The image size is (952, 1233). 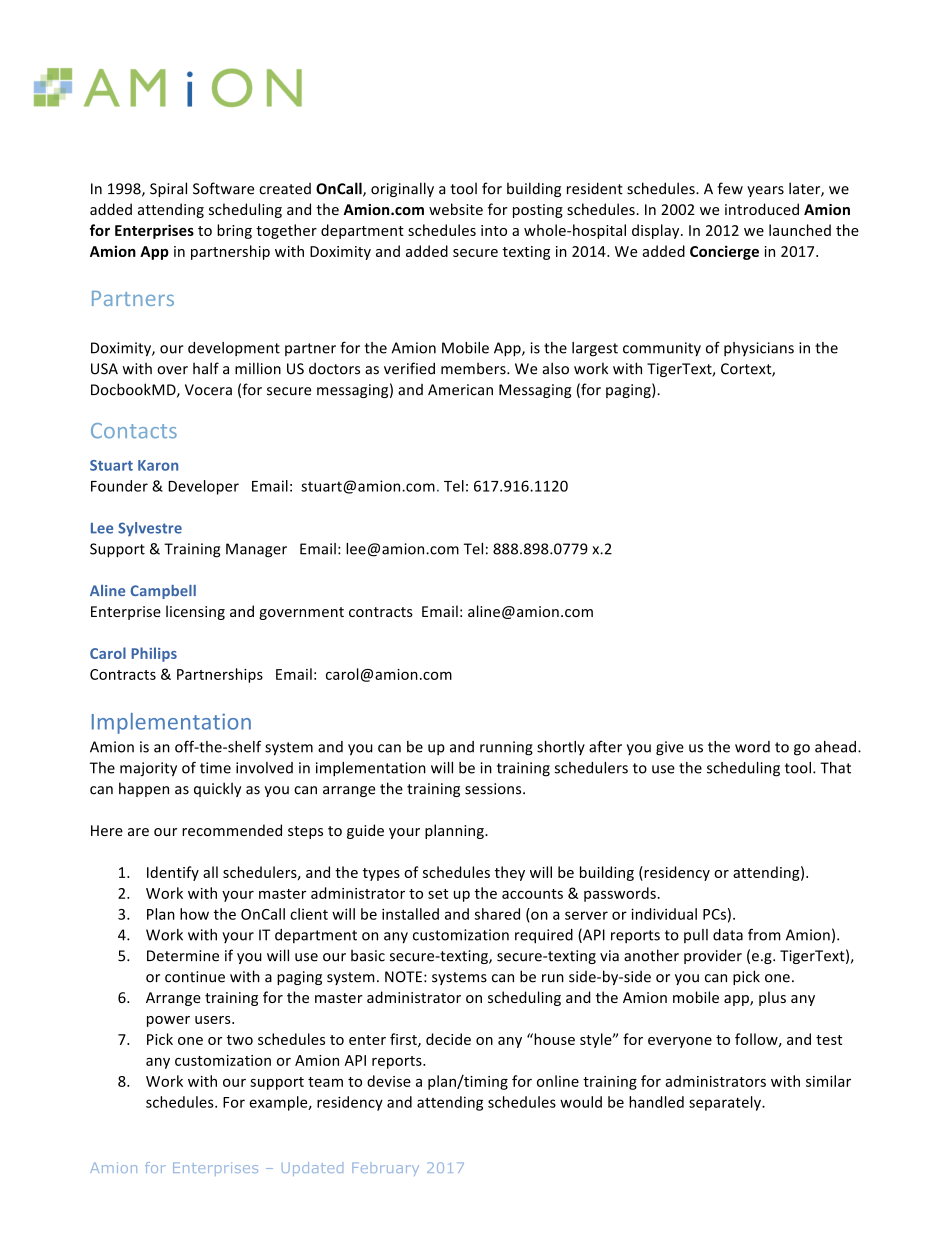 I want to click on give, so click(x=670, y=748).
